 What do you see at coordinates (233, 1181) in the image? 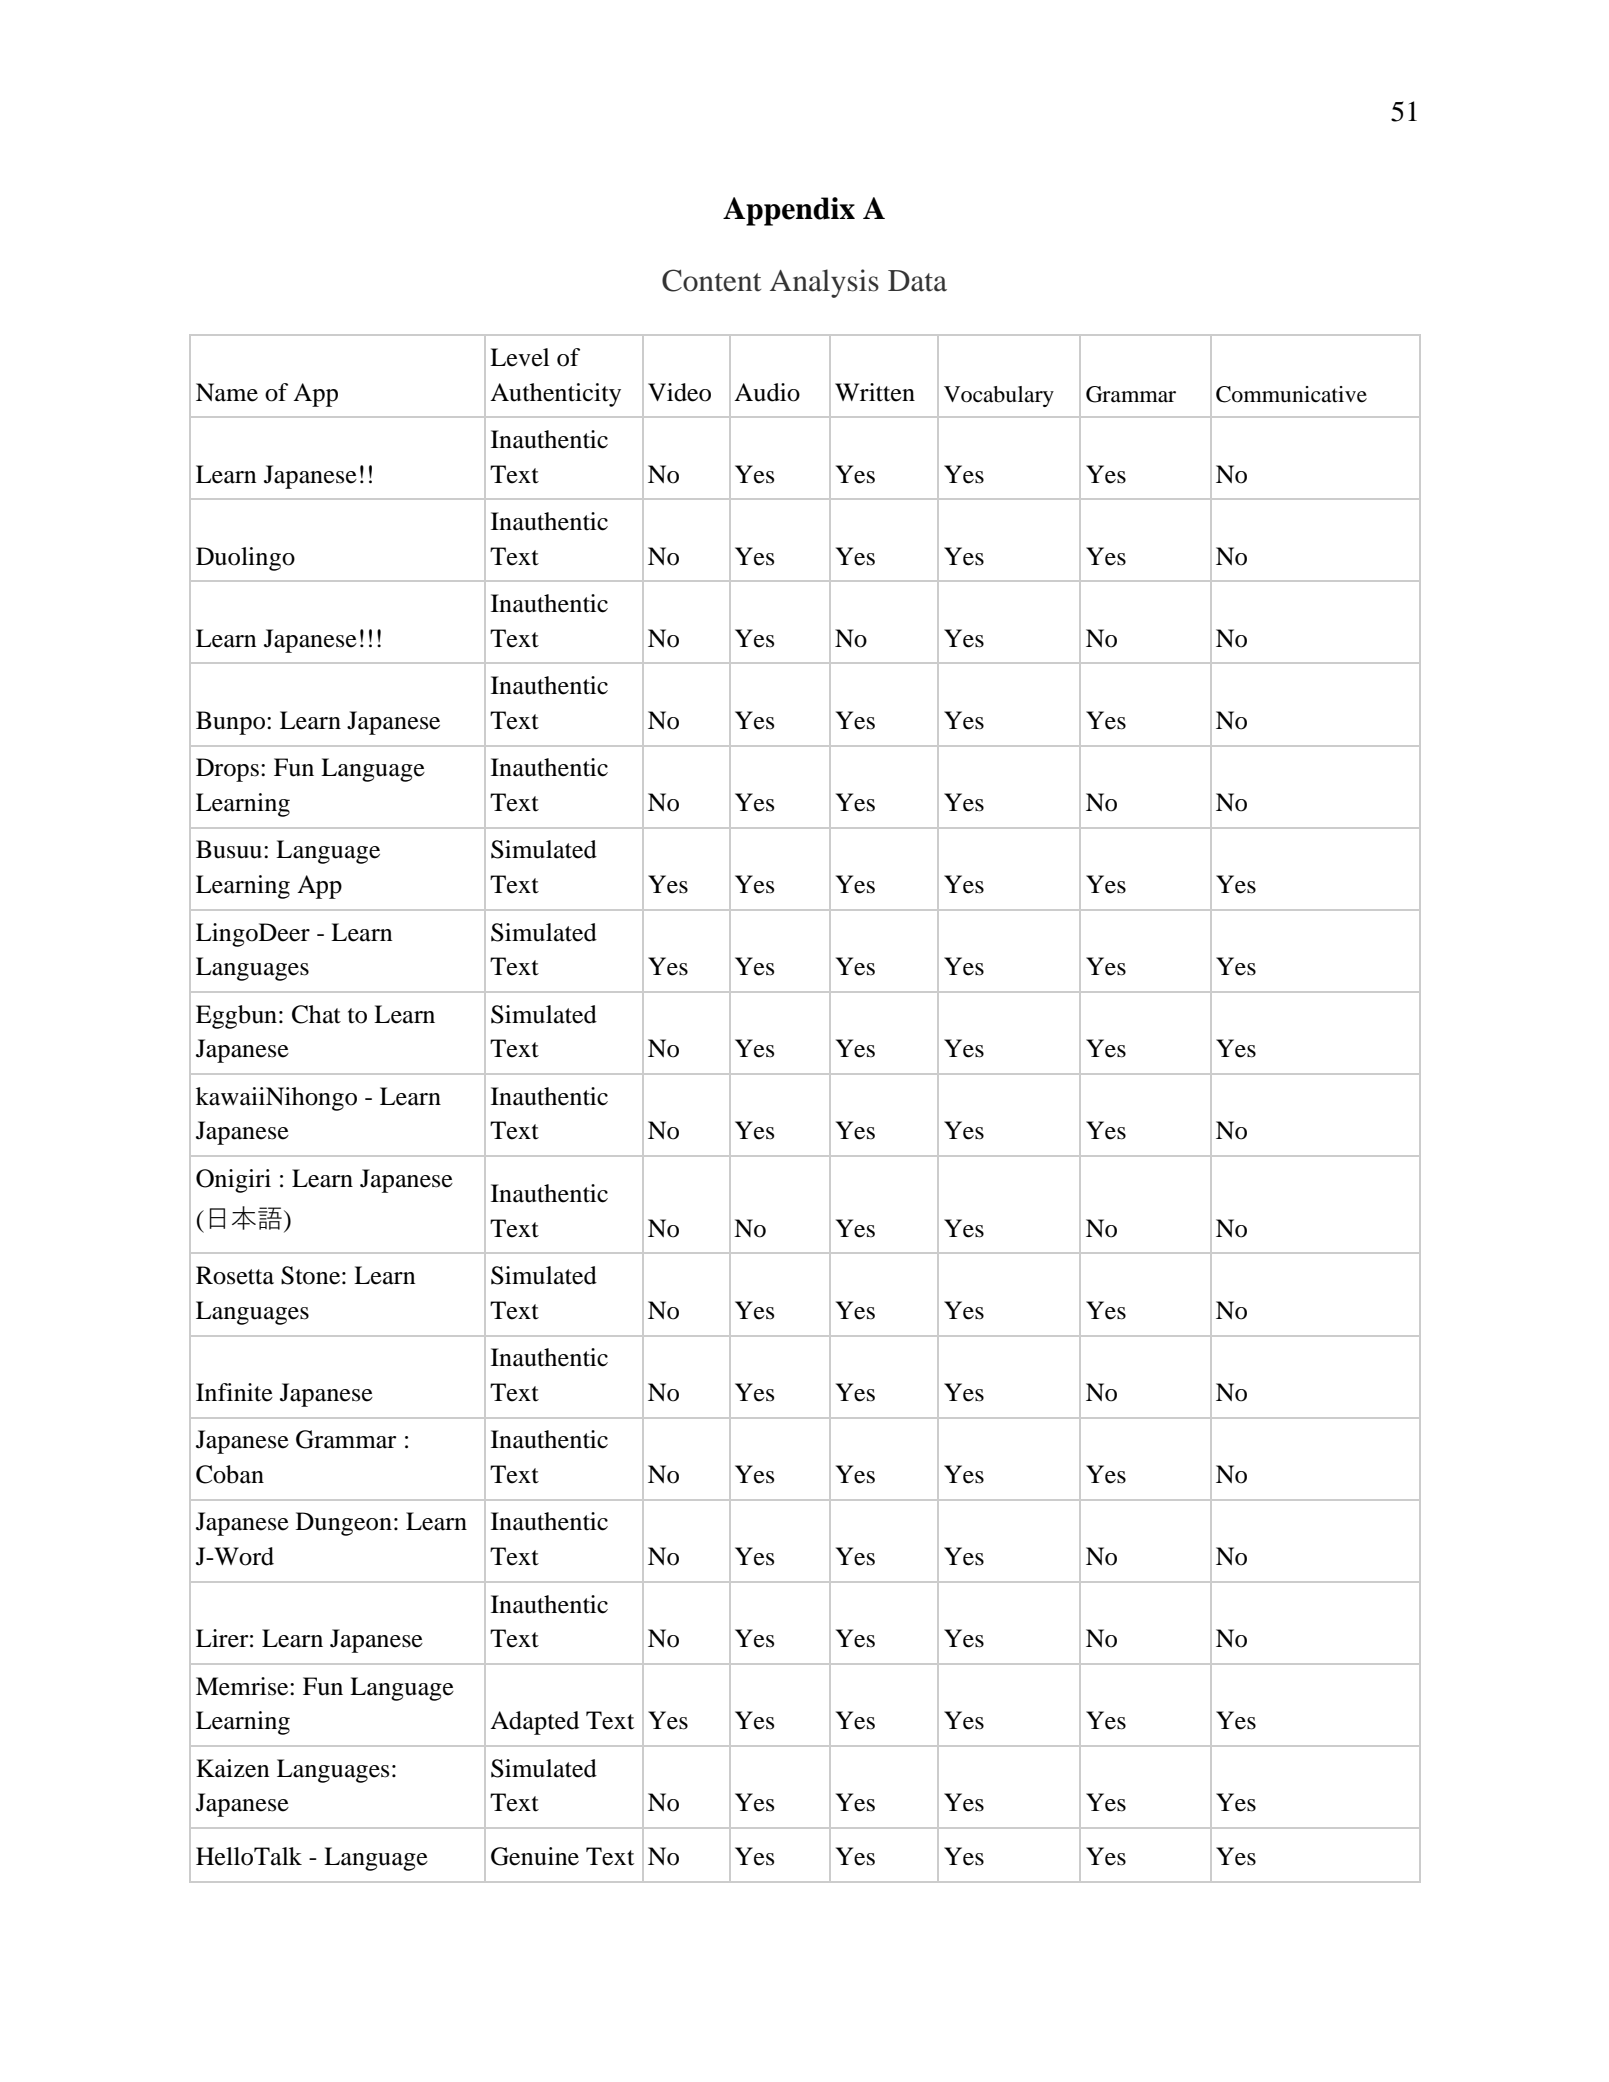
I see `Onigiri` at bounding box center [233, 1181].
